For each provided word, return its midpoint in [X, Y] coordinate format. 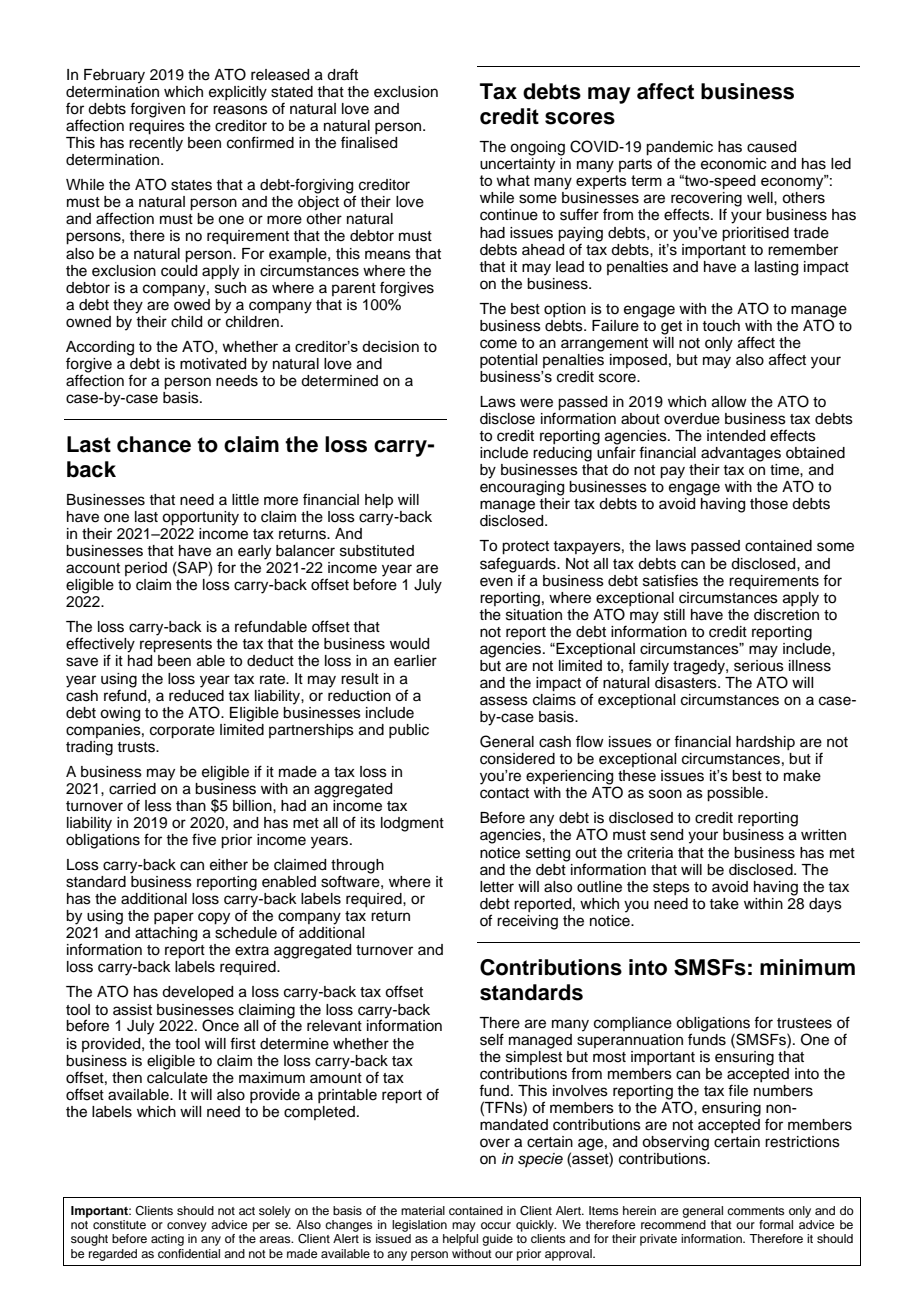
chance [154, 444]
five [204, 839]
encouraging [522, 488]
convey [187, 1227]
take [724, 904]
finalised [369, 142]
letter [497, 887]
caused [771, 147]
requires [157, 127]
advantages [741, 454]
